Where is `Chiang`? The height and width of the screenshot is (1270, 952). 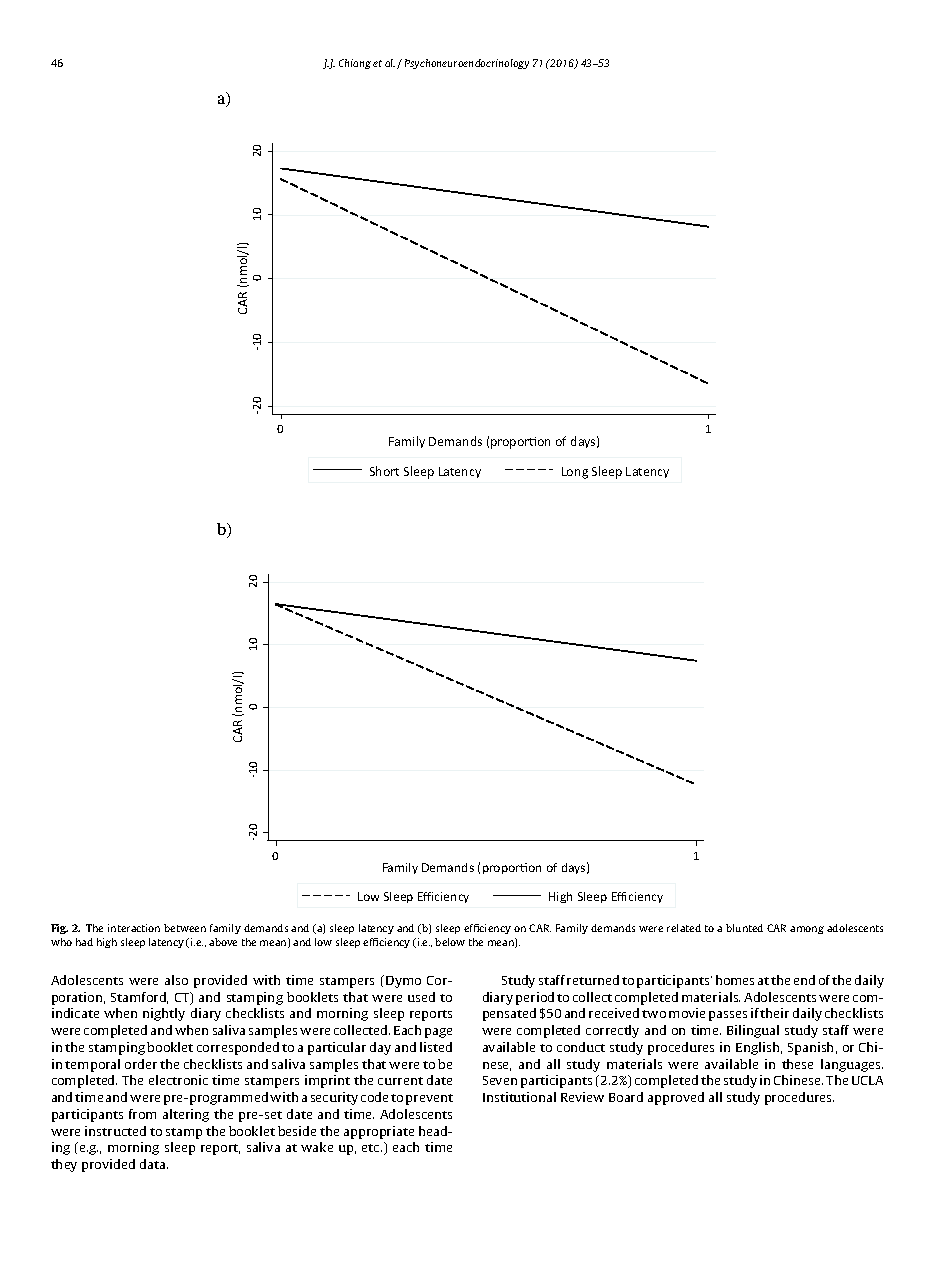 Chiang is located at coordinates (355, 64).
